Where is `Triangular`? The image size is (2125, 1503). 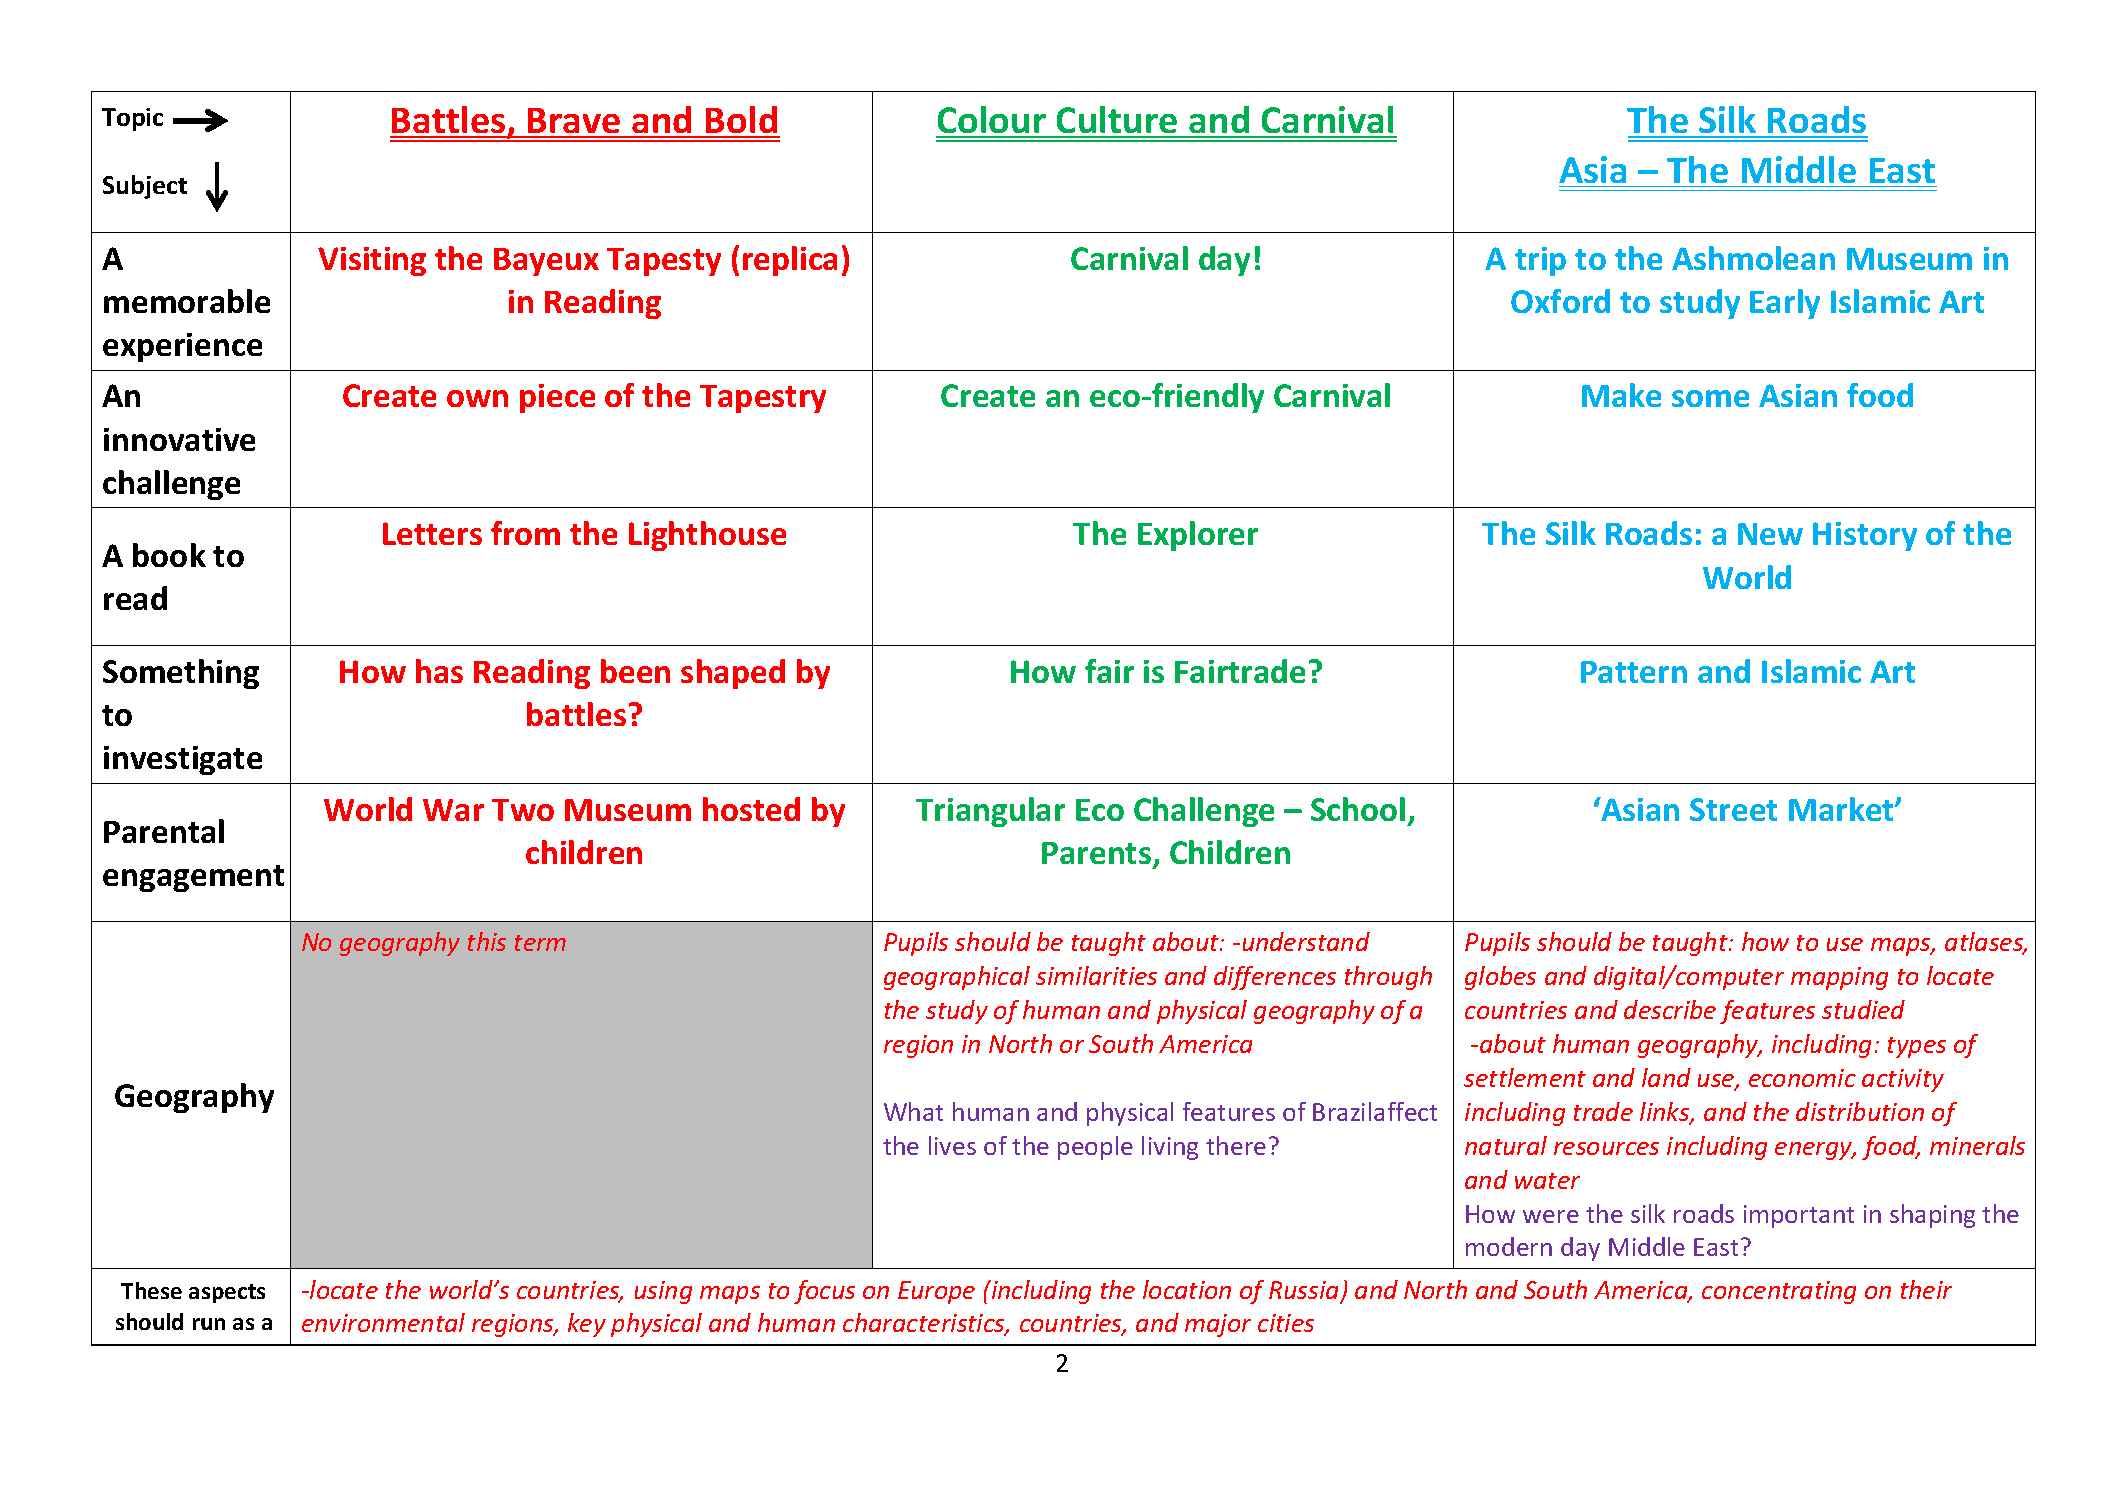
Triangular is located at coordinates (990, 812).
